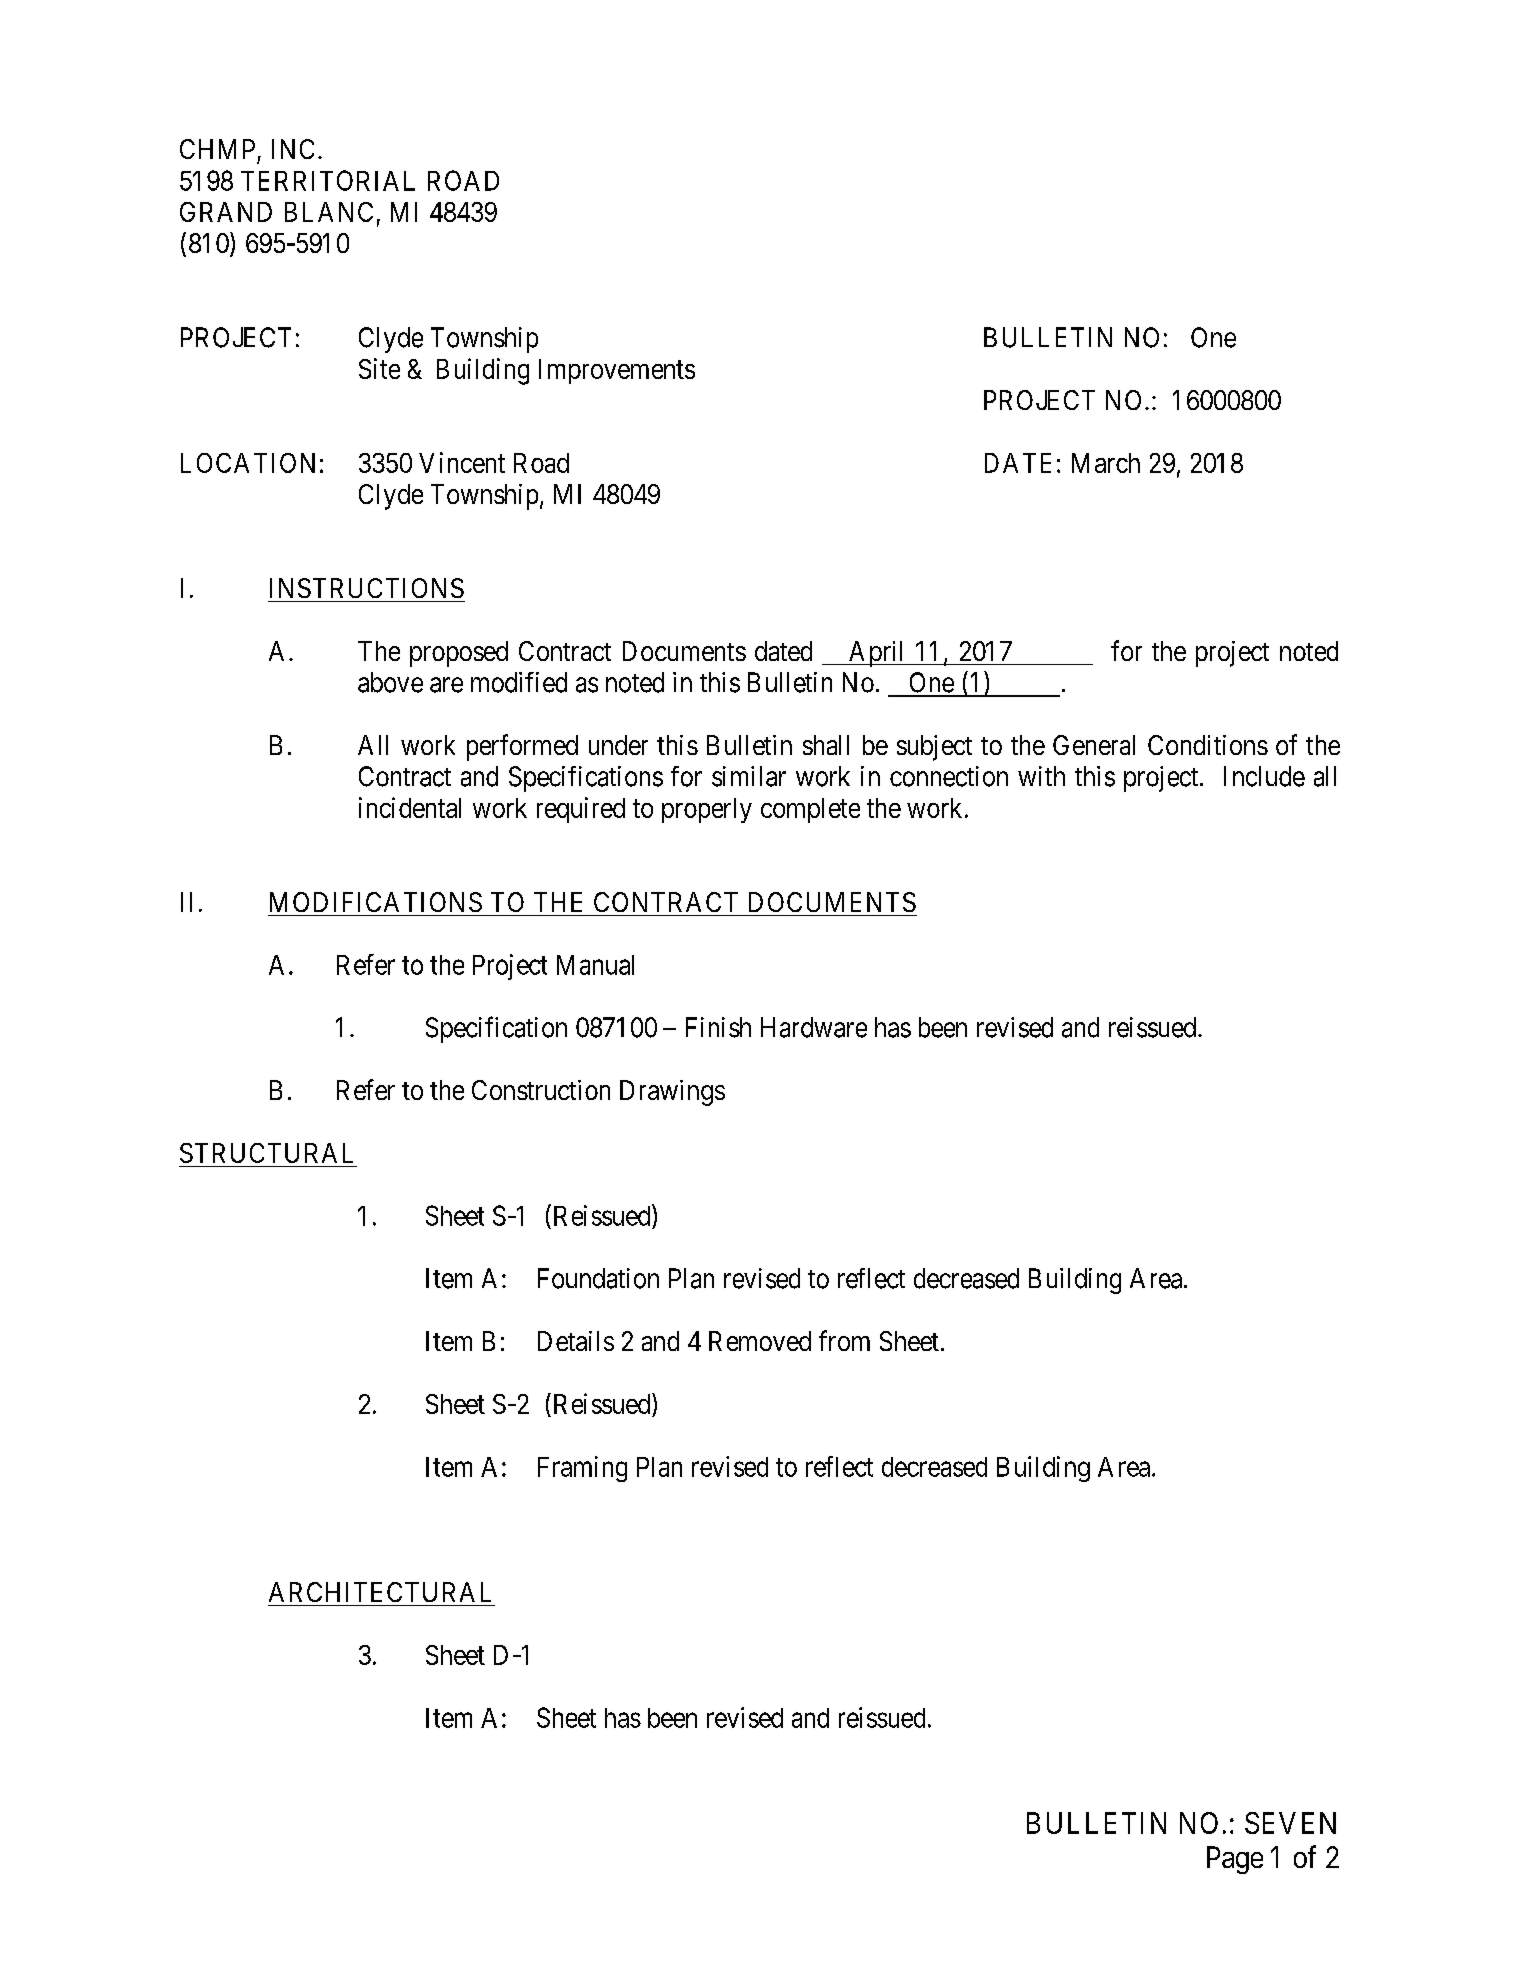  Describe the element at coordinates (380, 1592) in the screenshot. I see `ARCHITECTURAL` at that location.
